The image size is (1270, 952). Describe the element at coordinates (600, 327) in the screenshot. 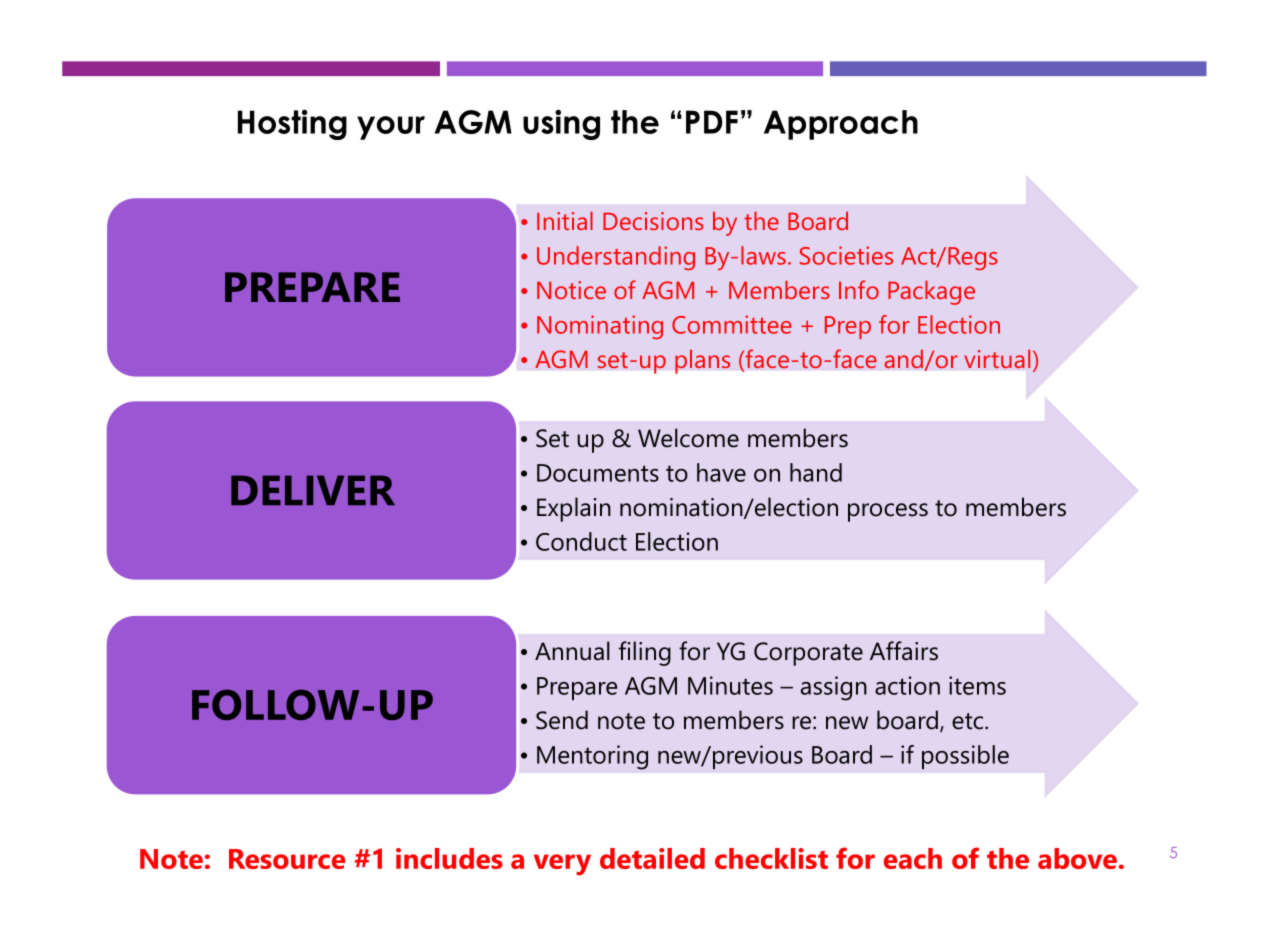

I see `Nominating` at that location.
